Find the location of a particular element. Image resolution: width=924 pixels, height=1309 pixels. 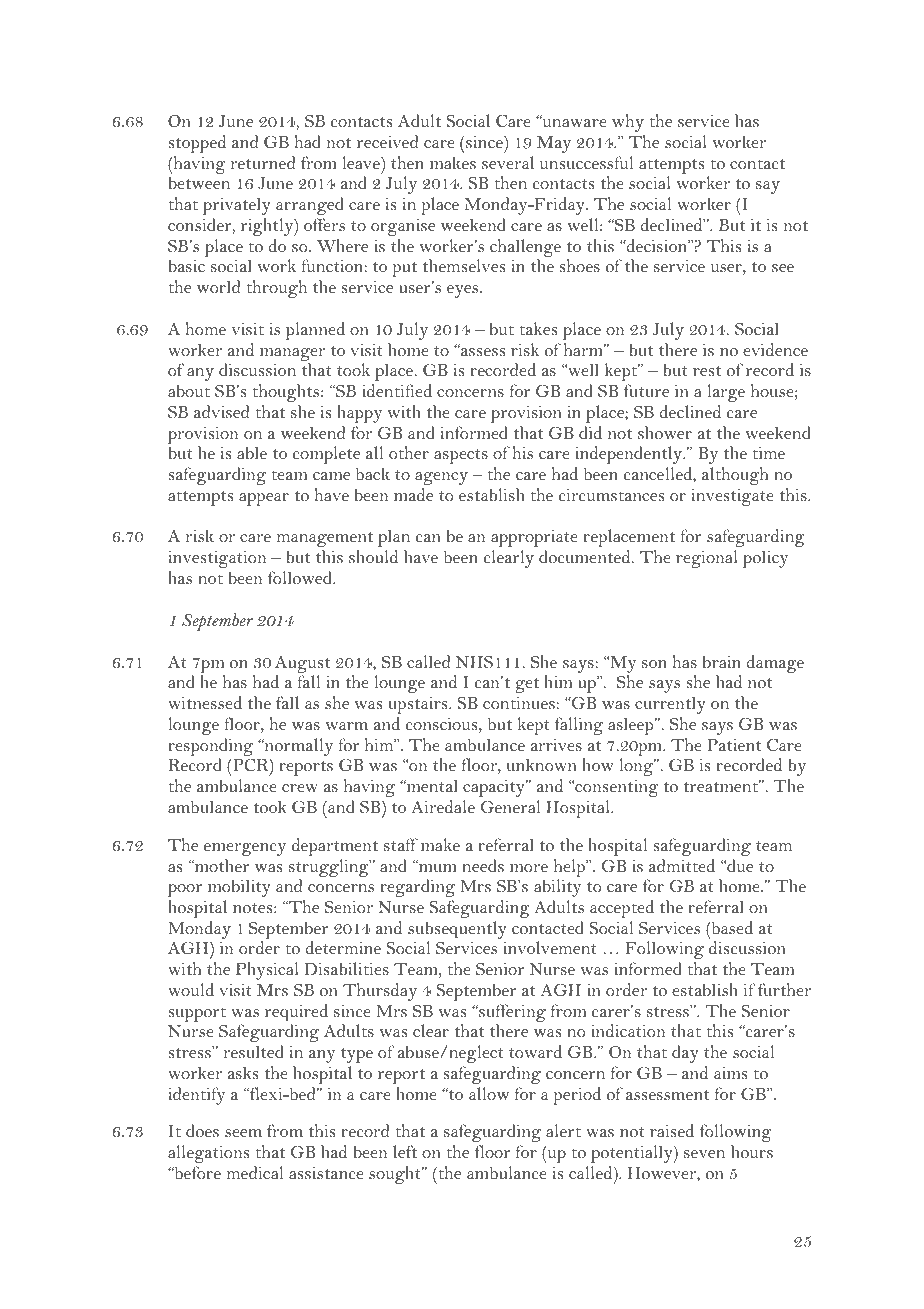

seven is located at coordinates (704, 1154).
